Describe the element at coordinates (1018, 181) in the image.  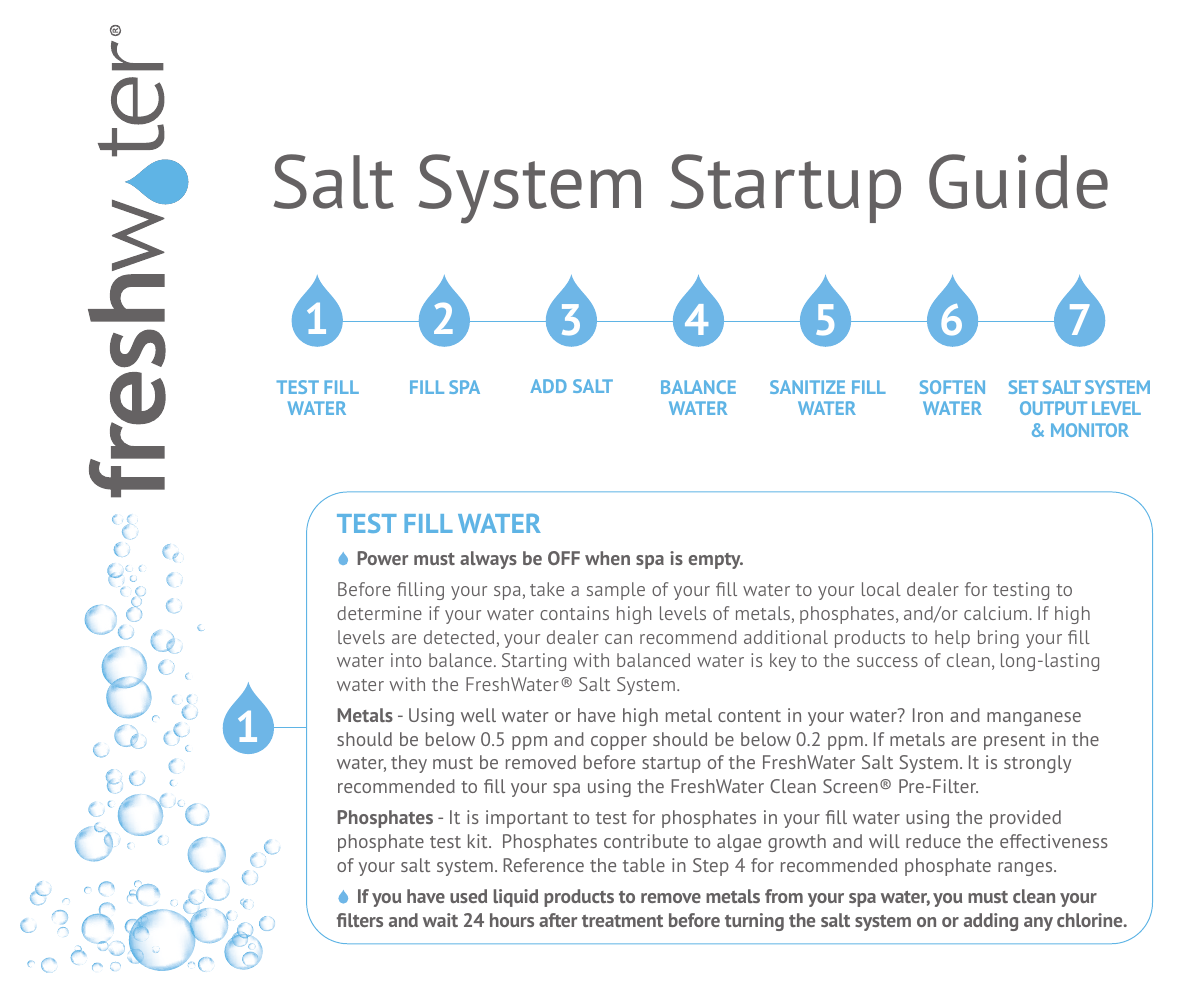
I see `Guide` at that location.
